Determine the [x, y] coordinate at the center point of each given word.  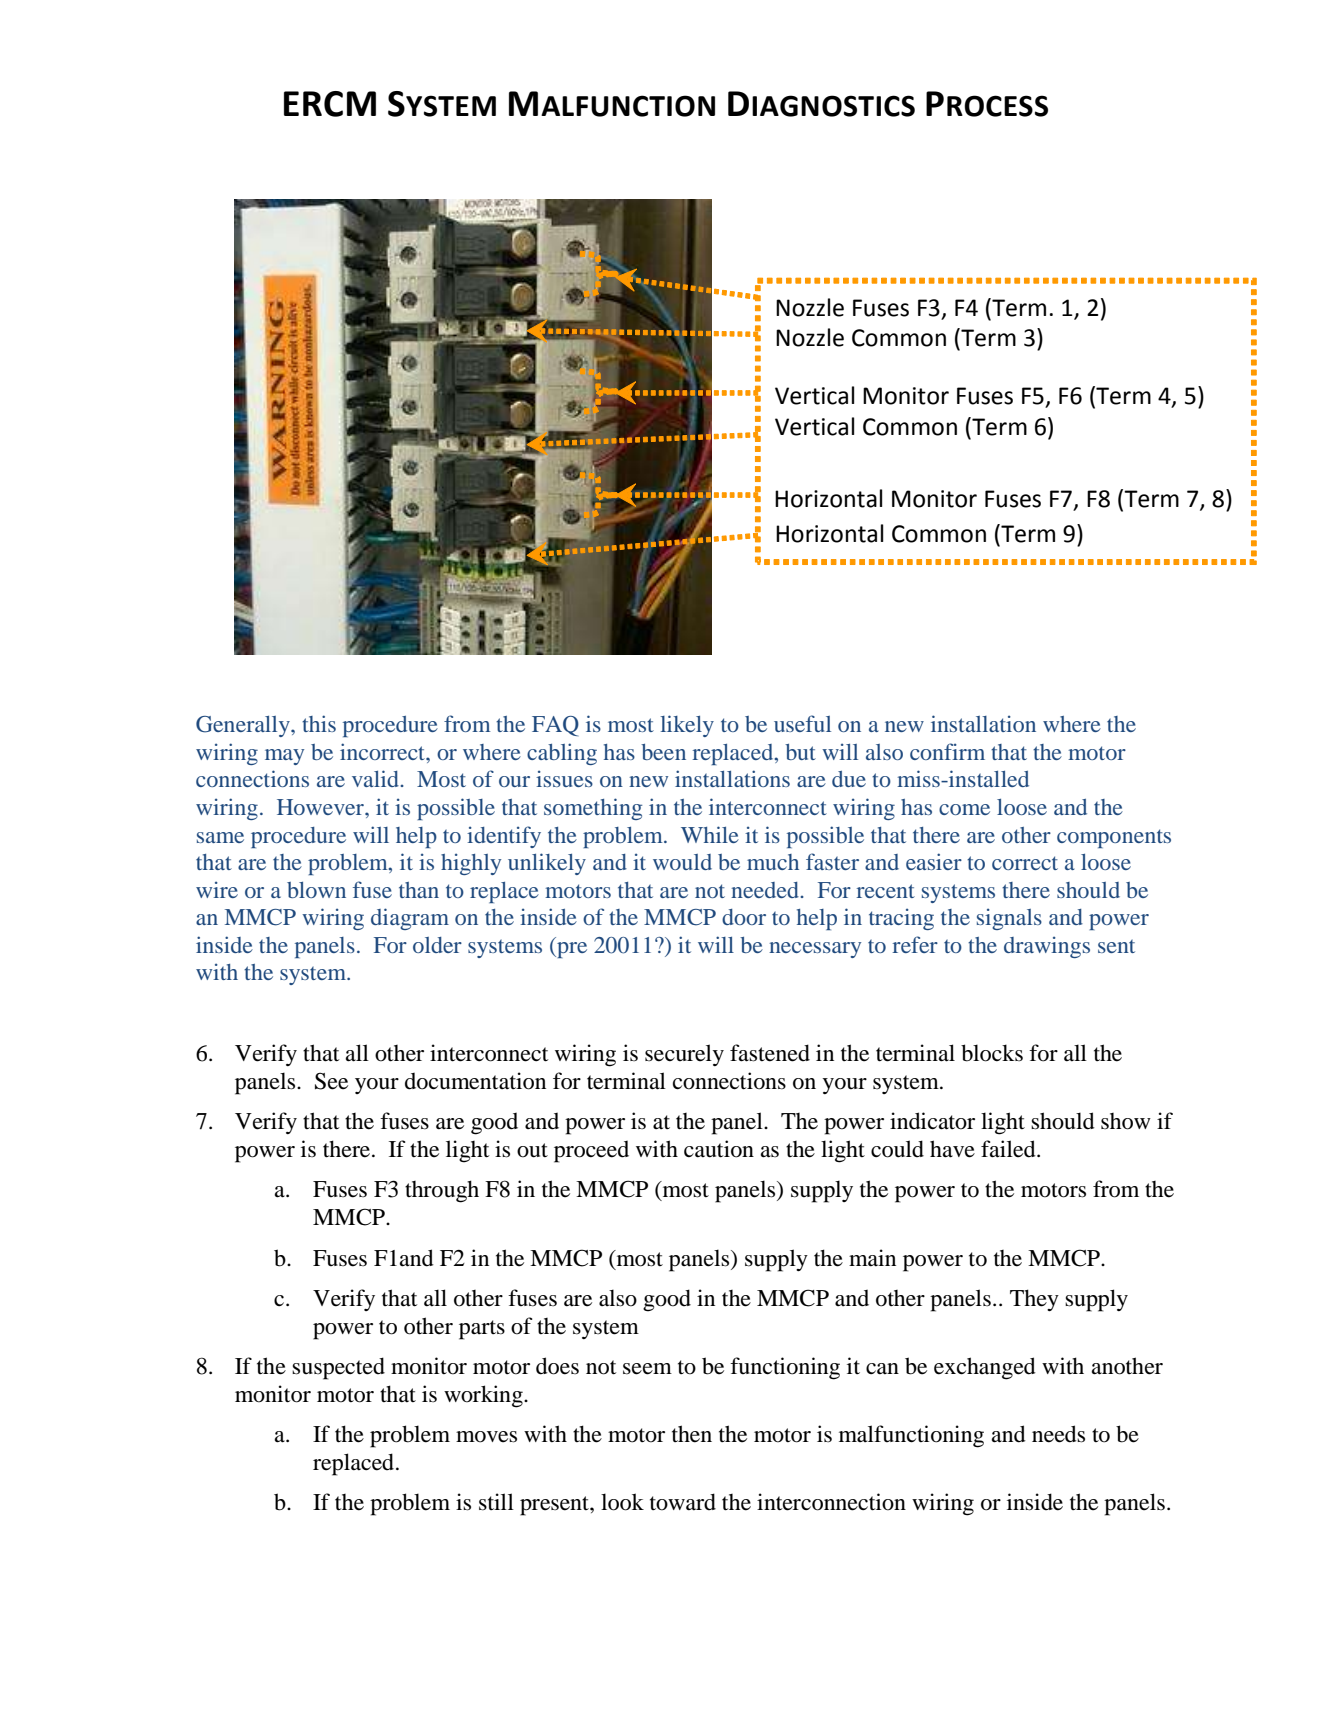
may [284, 757]
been [663, 752]
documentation [475, 1081]
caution [719, 1149]
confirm [947, 751]
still [496, 1502]
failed [1009, 1149]
